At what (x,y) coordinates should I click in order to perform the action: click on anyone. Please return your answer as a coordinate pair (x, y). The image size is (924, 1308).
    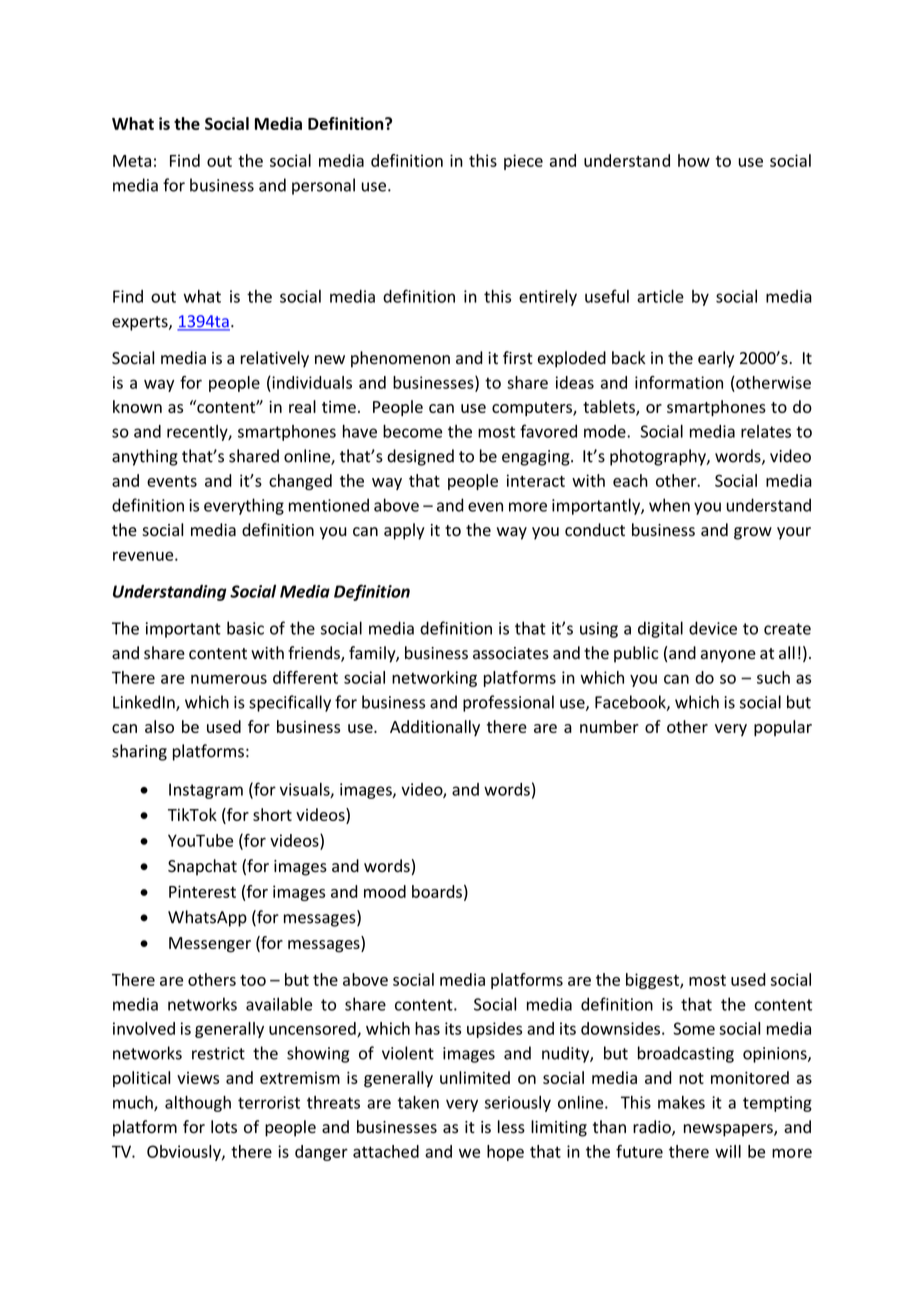
    Looking at the image, I should click on (728, 656).
